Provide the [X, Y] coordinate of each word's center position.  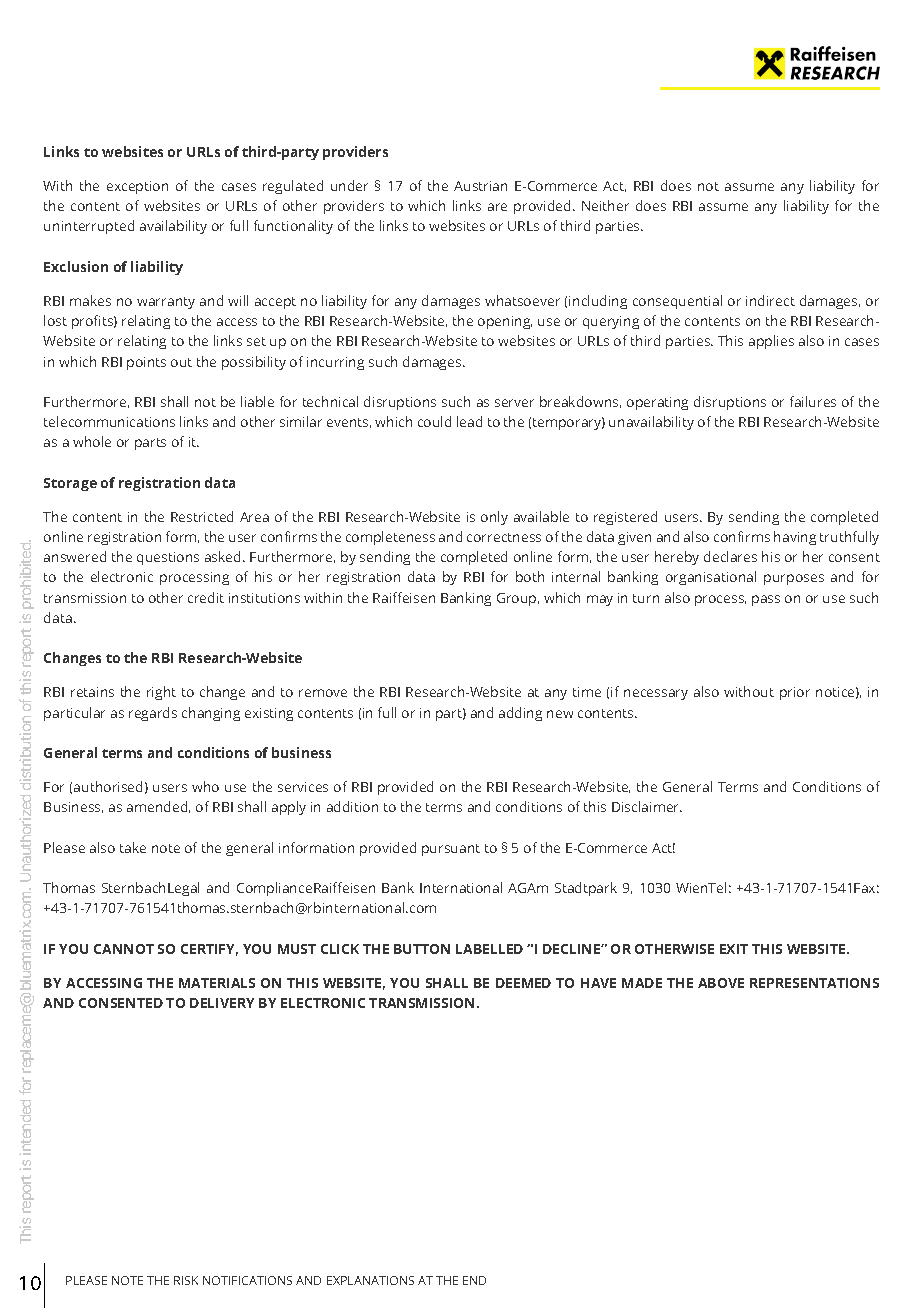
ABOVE [721, 983]
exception [137, 187]
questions [168, 558]
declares [730, 556]
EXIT [734, 949]
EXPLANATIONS [370, 1280]
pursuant [451, 850]
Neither [605, 205]
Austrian [480, 186]
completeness [390, 538]
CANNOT [124, 949]
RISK [186, 1280]
